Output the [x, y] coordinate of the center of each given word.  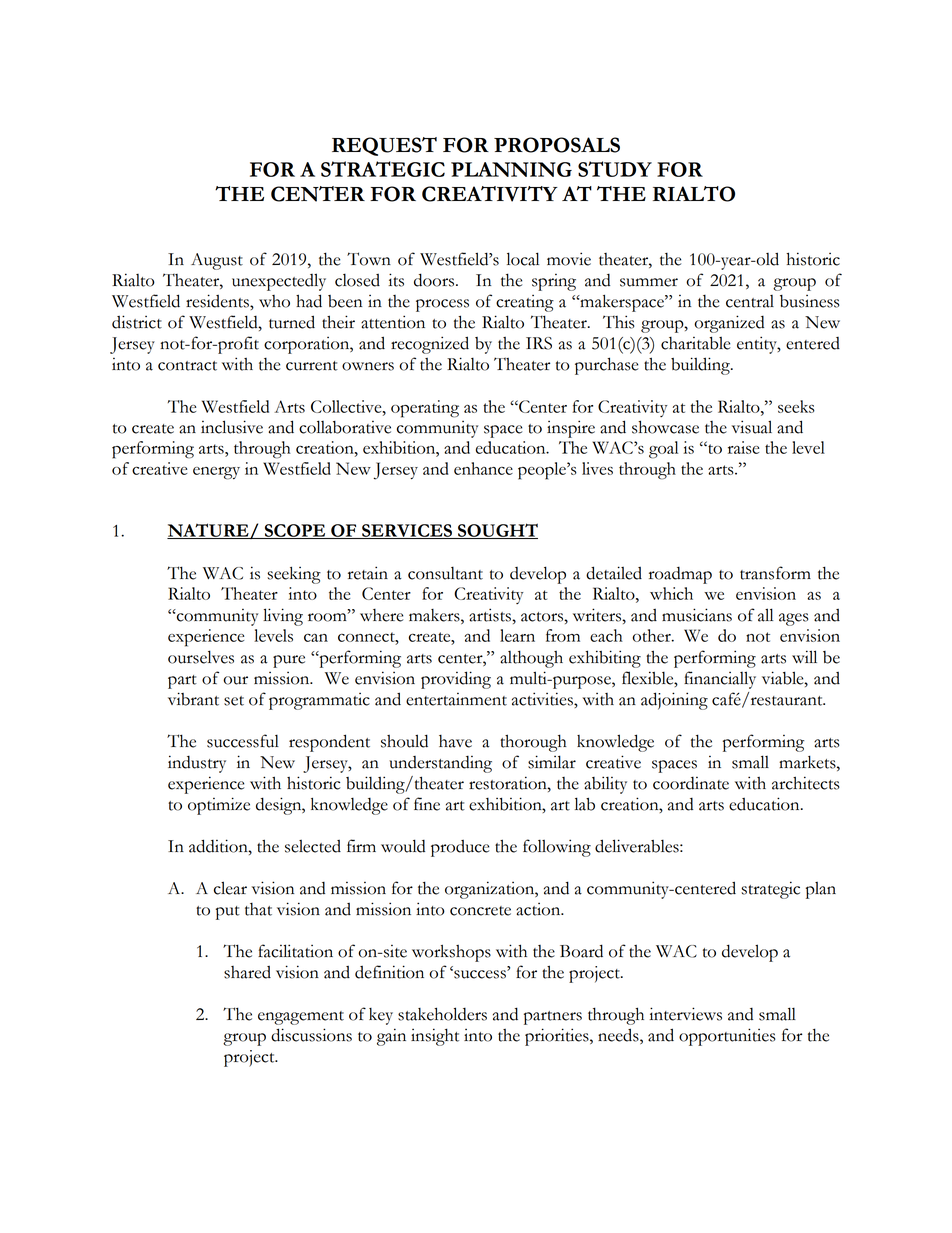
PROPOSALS [557, 145]
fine [427, 804]
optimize [219, 806]
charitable [695, 343]
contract [187, 366]
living [283, 617]
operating [425, 409]
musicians [697, 615]
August [217, 261]
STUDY [615, 169]
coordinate [691, 783]
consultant [445, 573]
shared [247, 972]
